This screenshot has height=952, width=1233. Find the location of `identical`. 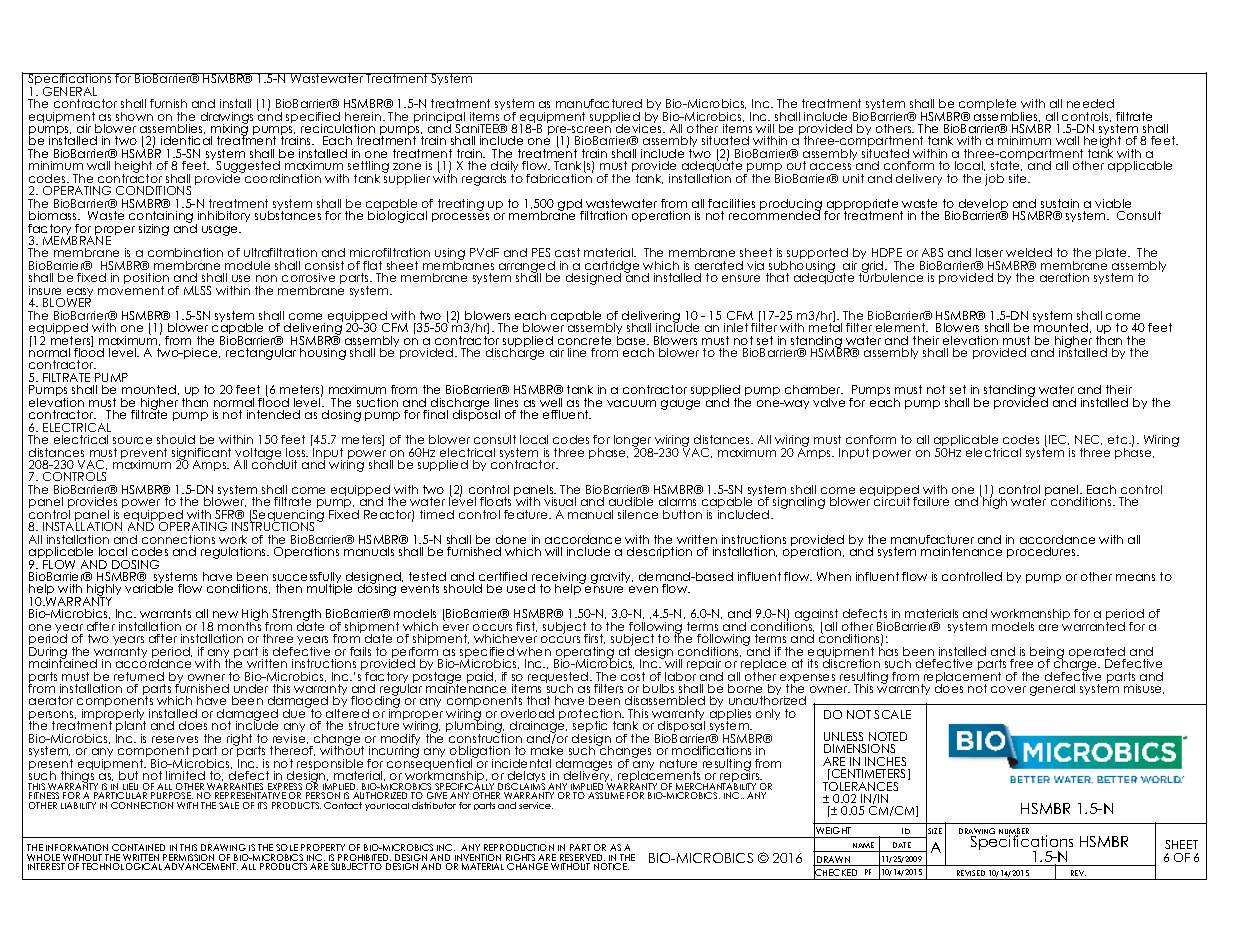

identical is located at coordinates (186, 140).
